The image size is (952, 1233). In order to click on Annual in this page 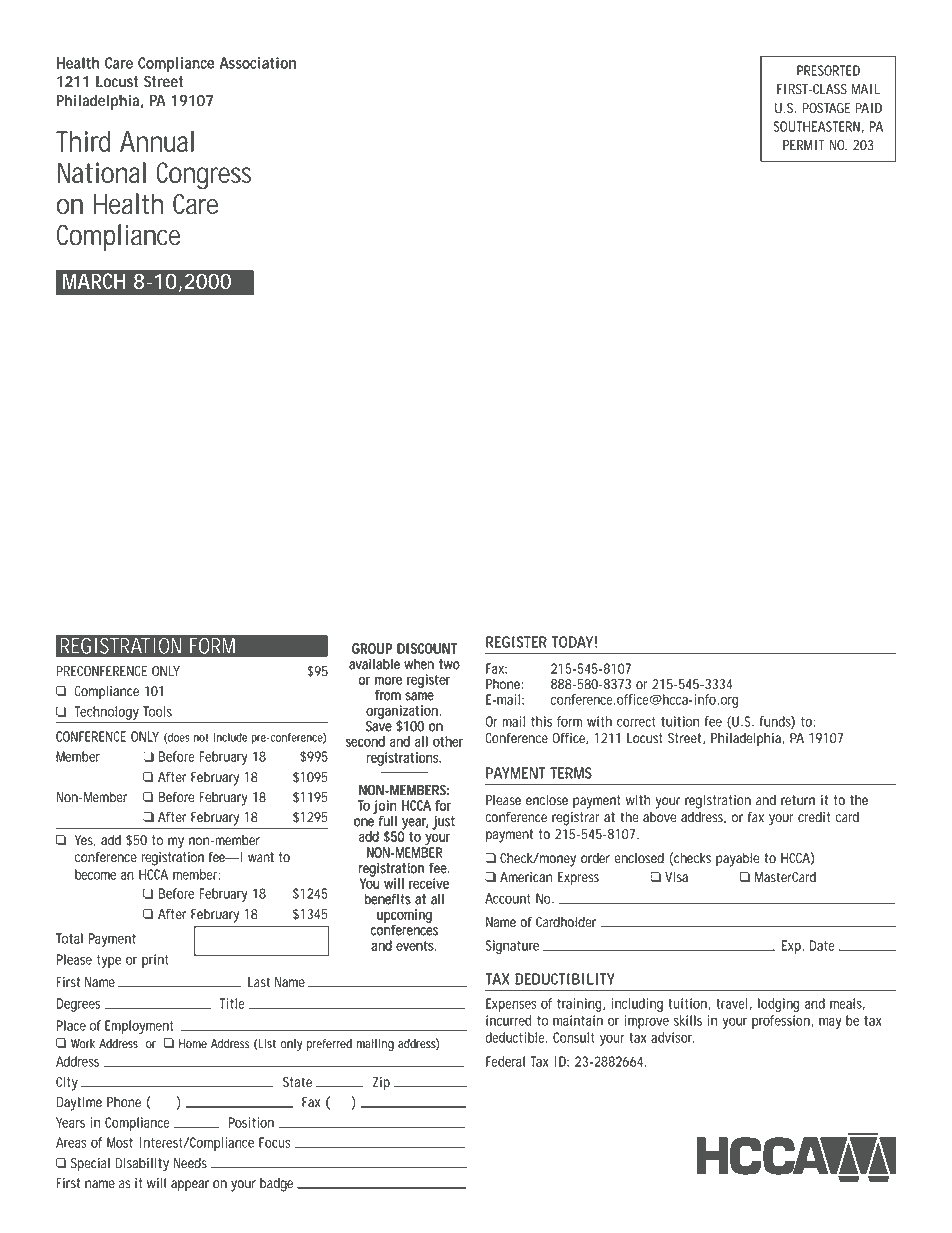, I will do `click(157, 141)`.
